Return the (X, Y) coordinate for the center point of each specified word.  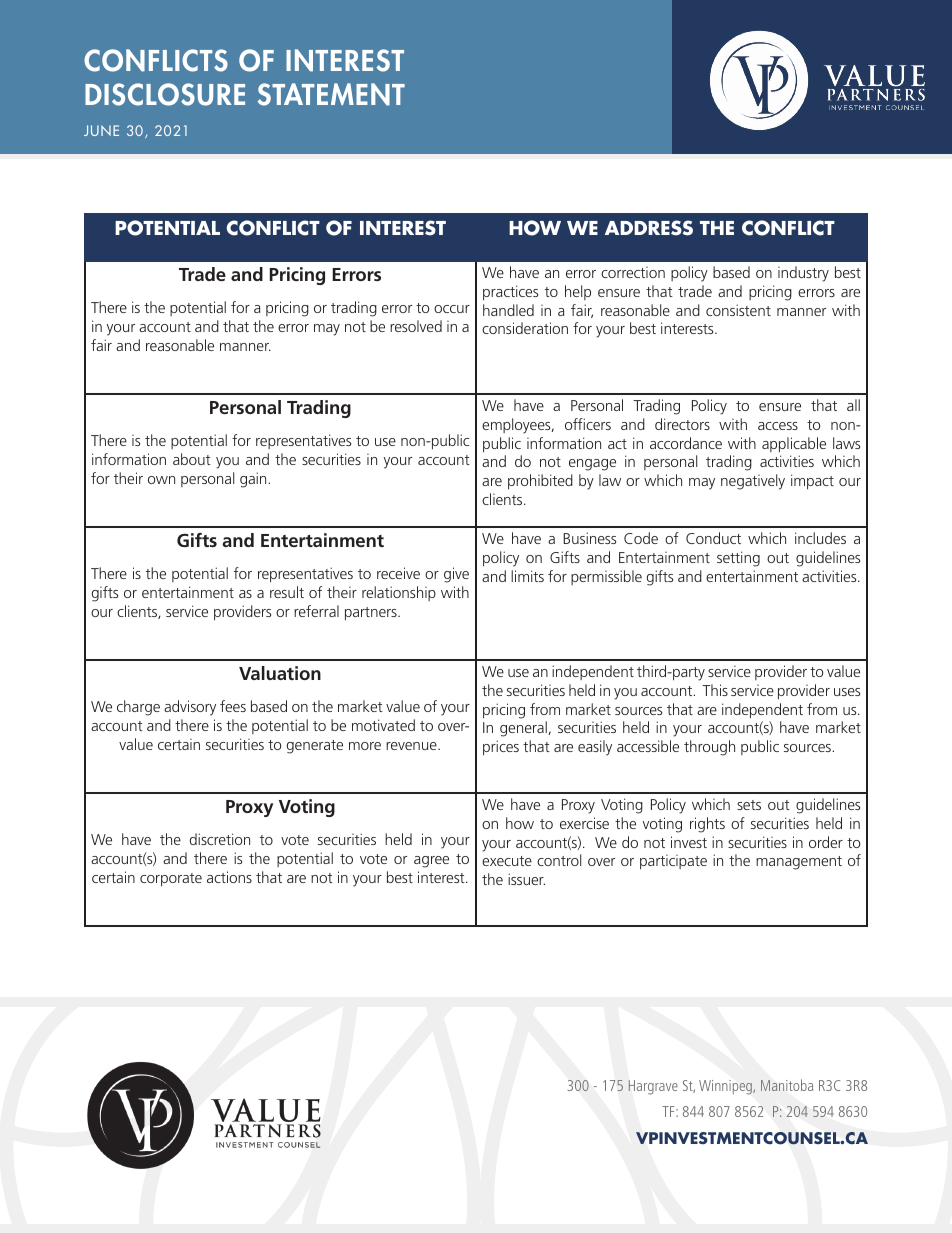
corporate (171, 880)
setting (738, 559)
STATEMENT (331, 94)
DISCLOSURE (165, 94)
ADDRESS (649, 228)
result (287, 592)
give (456, 575)
